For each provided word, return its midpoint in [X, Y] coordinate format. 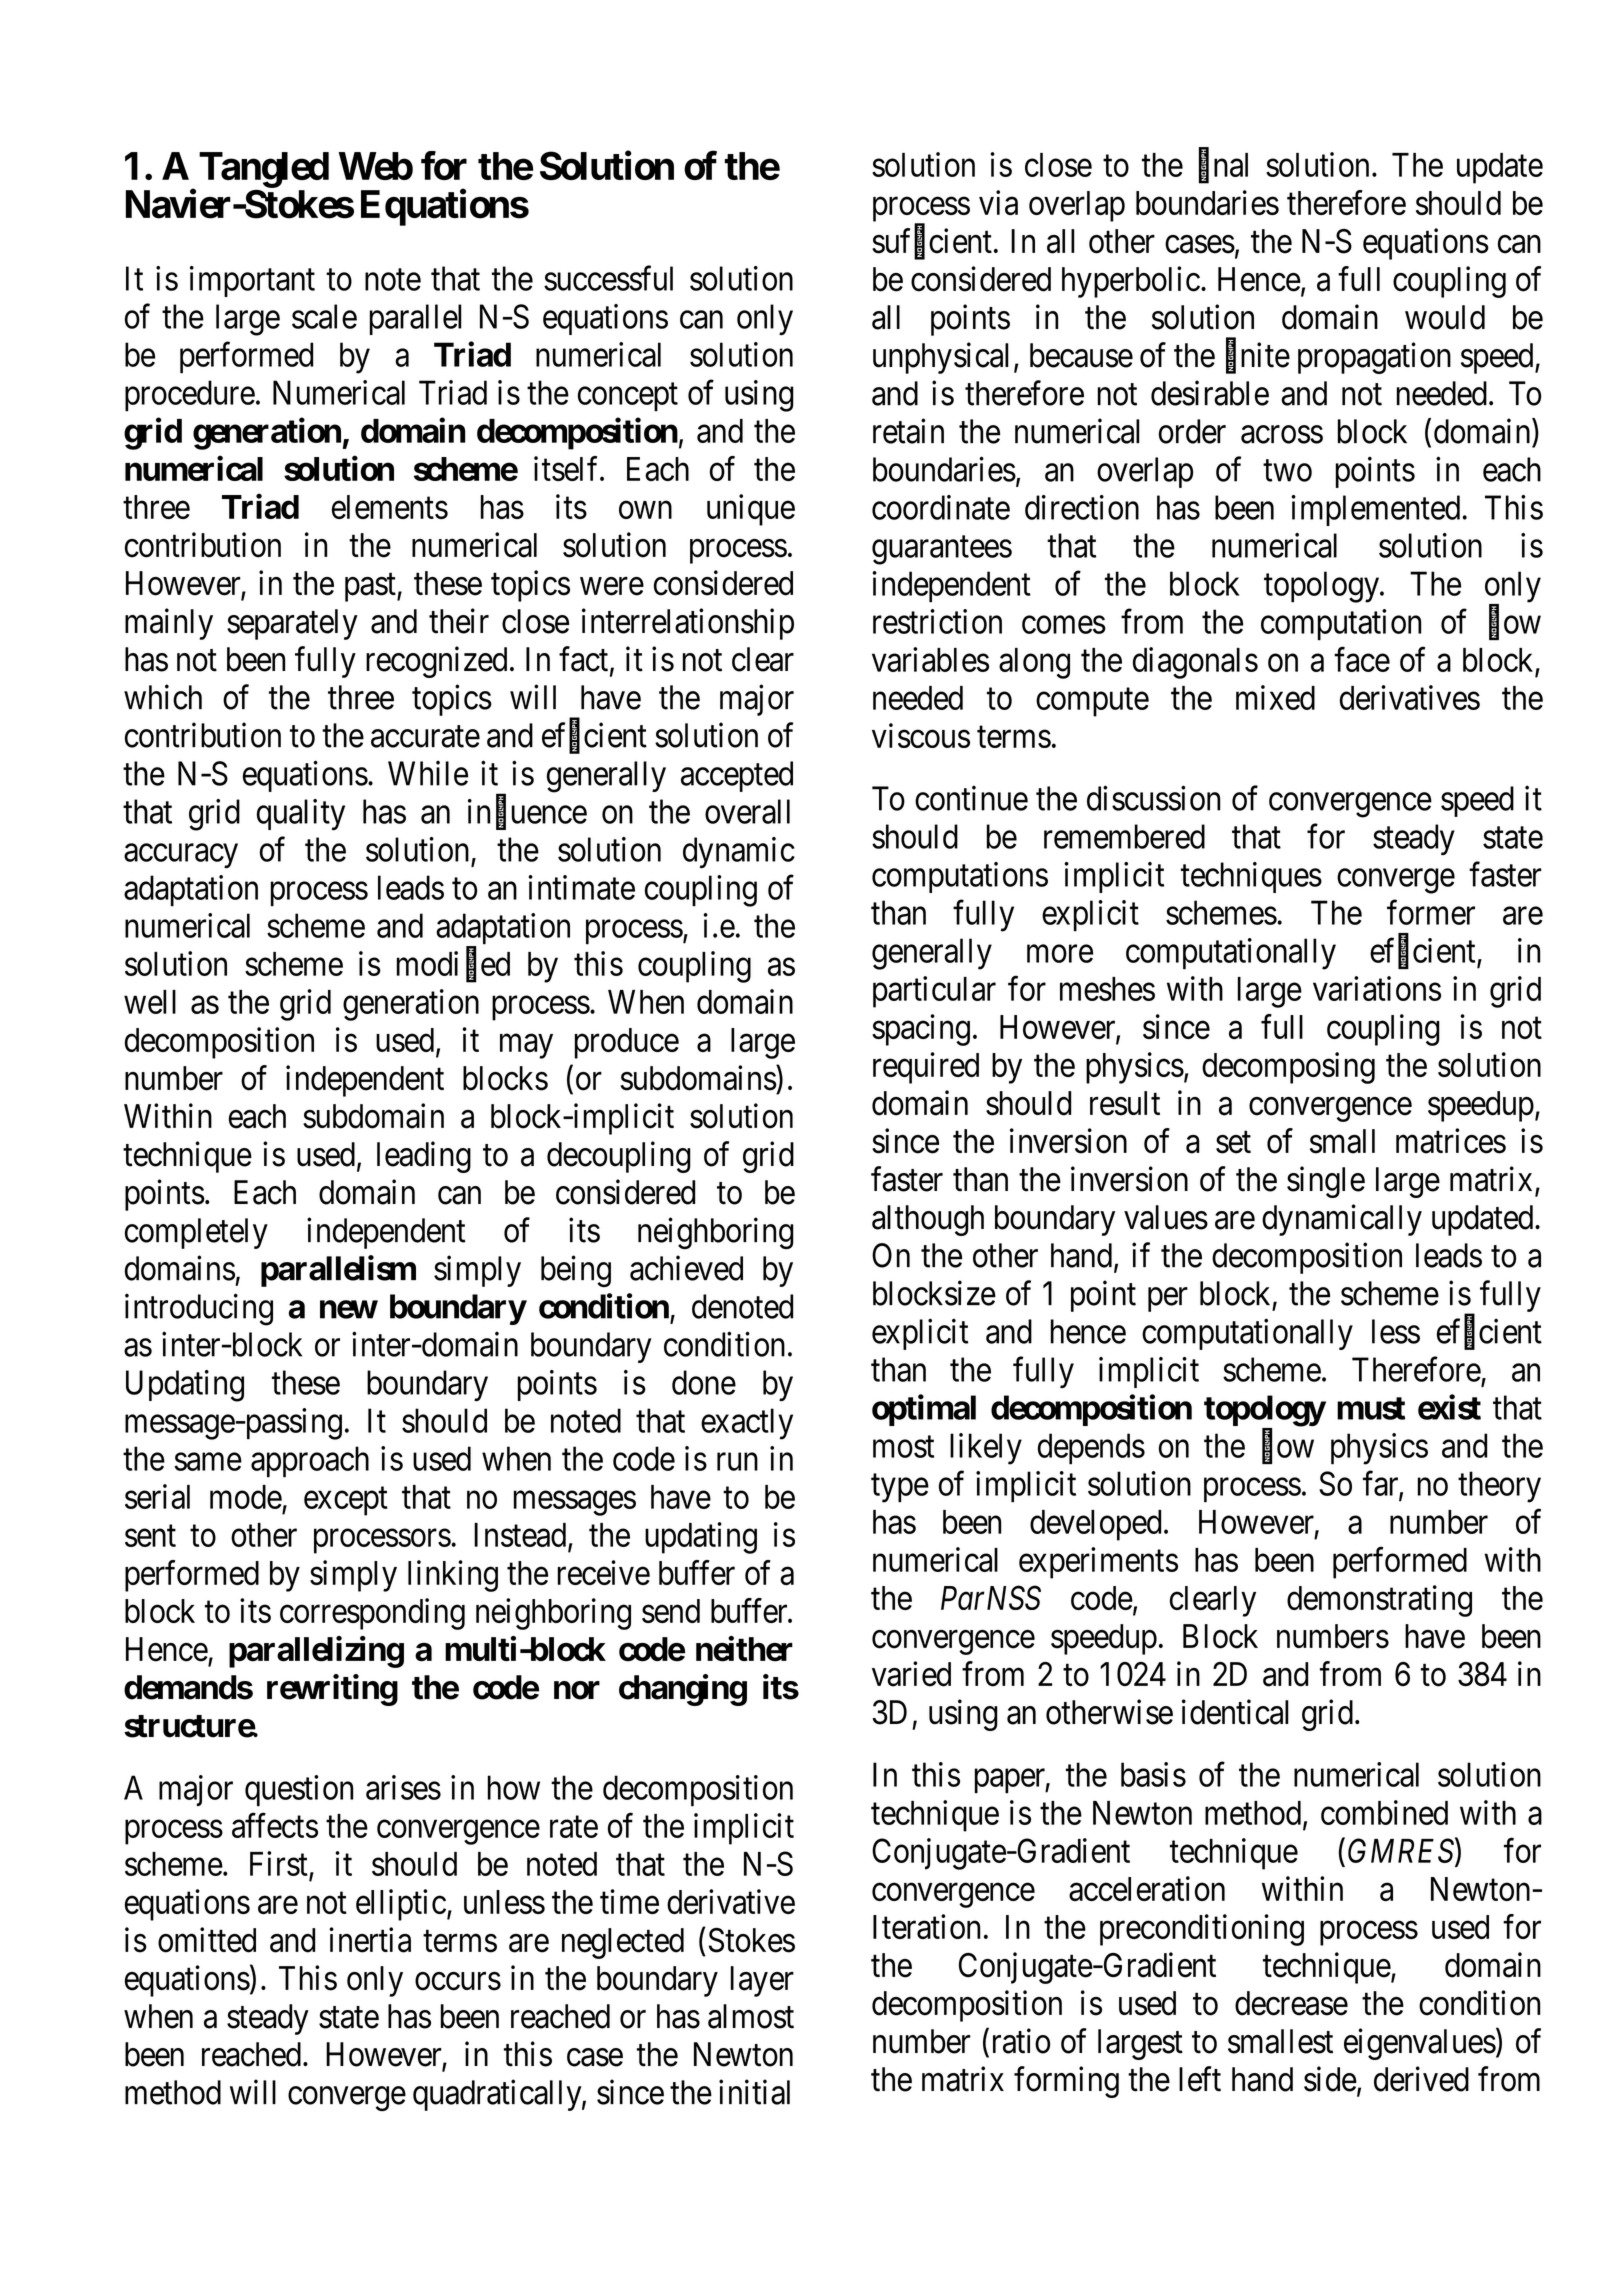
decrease [1291, 2003]
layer [762, 1981]
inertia [370, 1940]
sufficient [932, 242]
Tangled [264, 171]
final [1223, 165]
